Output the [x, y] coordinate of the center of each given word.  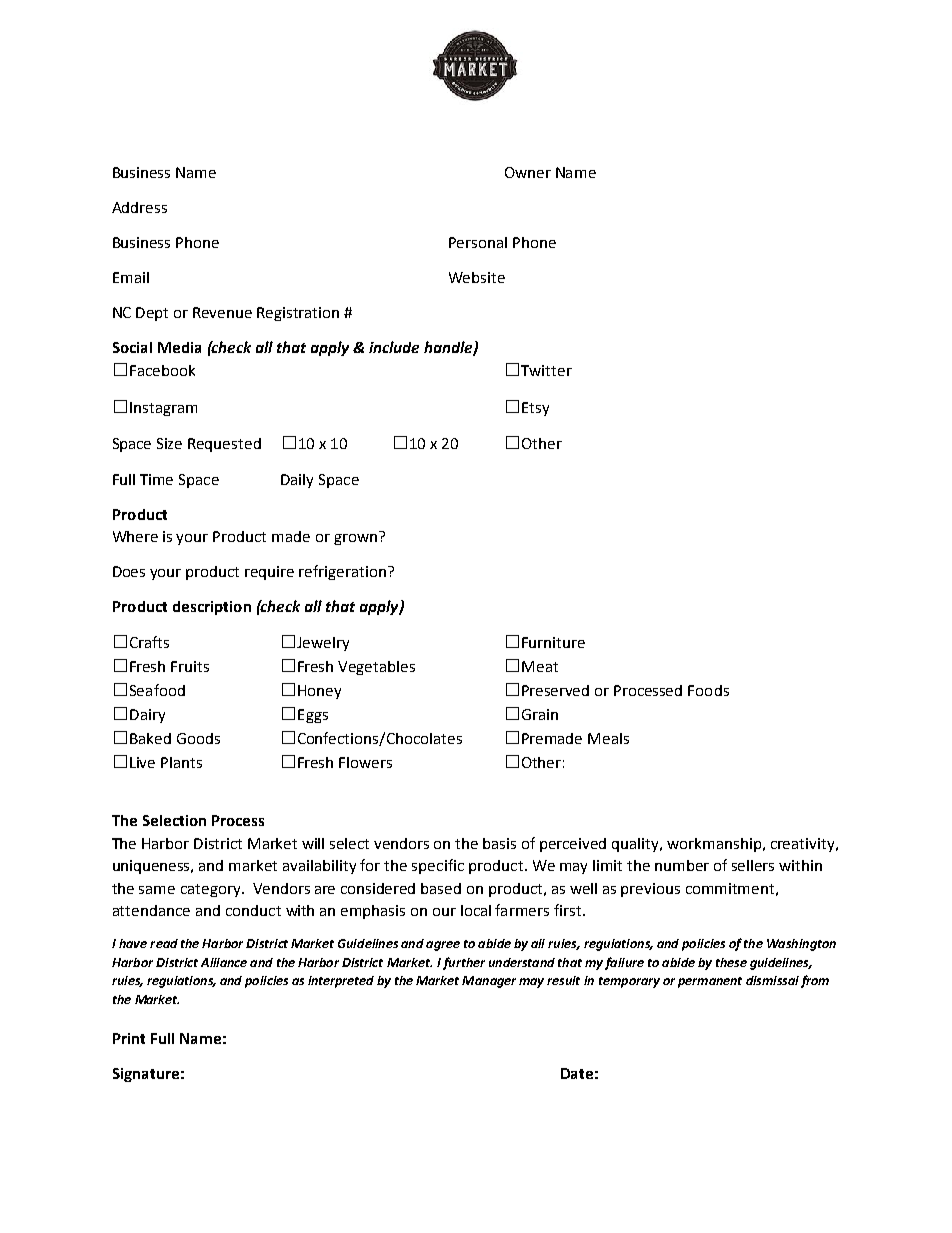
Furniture [553, 642]
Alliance [224, 962]
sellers [753, 865]
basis [499, 843]
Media [179, 347]
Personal [478, 242]
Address [139, 207]
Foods [708, 690]
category [212, 890]
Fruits [190, 666]
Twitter [546, 370]
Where [135, 536]
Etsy [535, 409]
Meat [540, 666]
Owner [528, 172]
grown [355, 539]
